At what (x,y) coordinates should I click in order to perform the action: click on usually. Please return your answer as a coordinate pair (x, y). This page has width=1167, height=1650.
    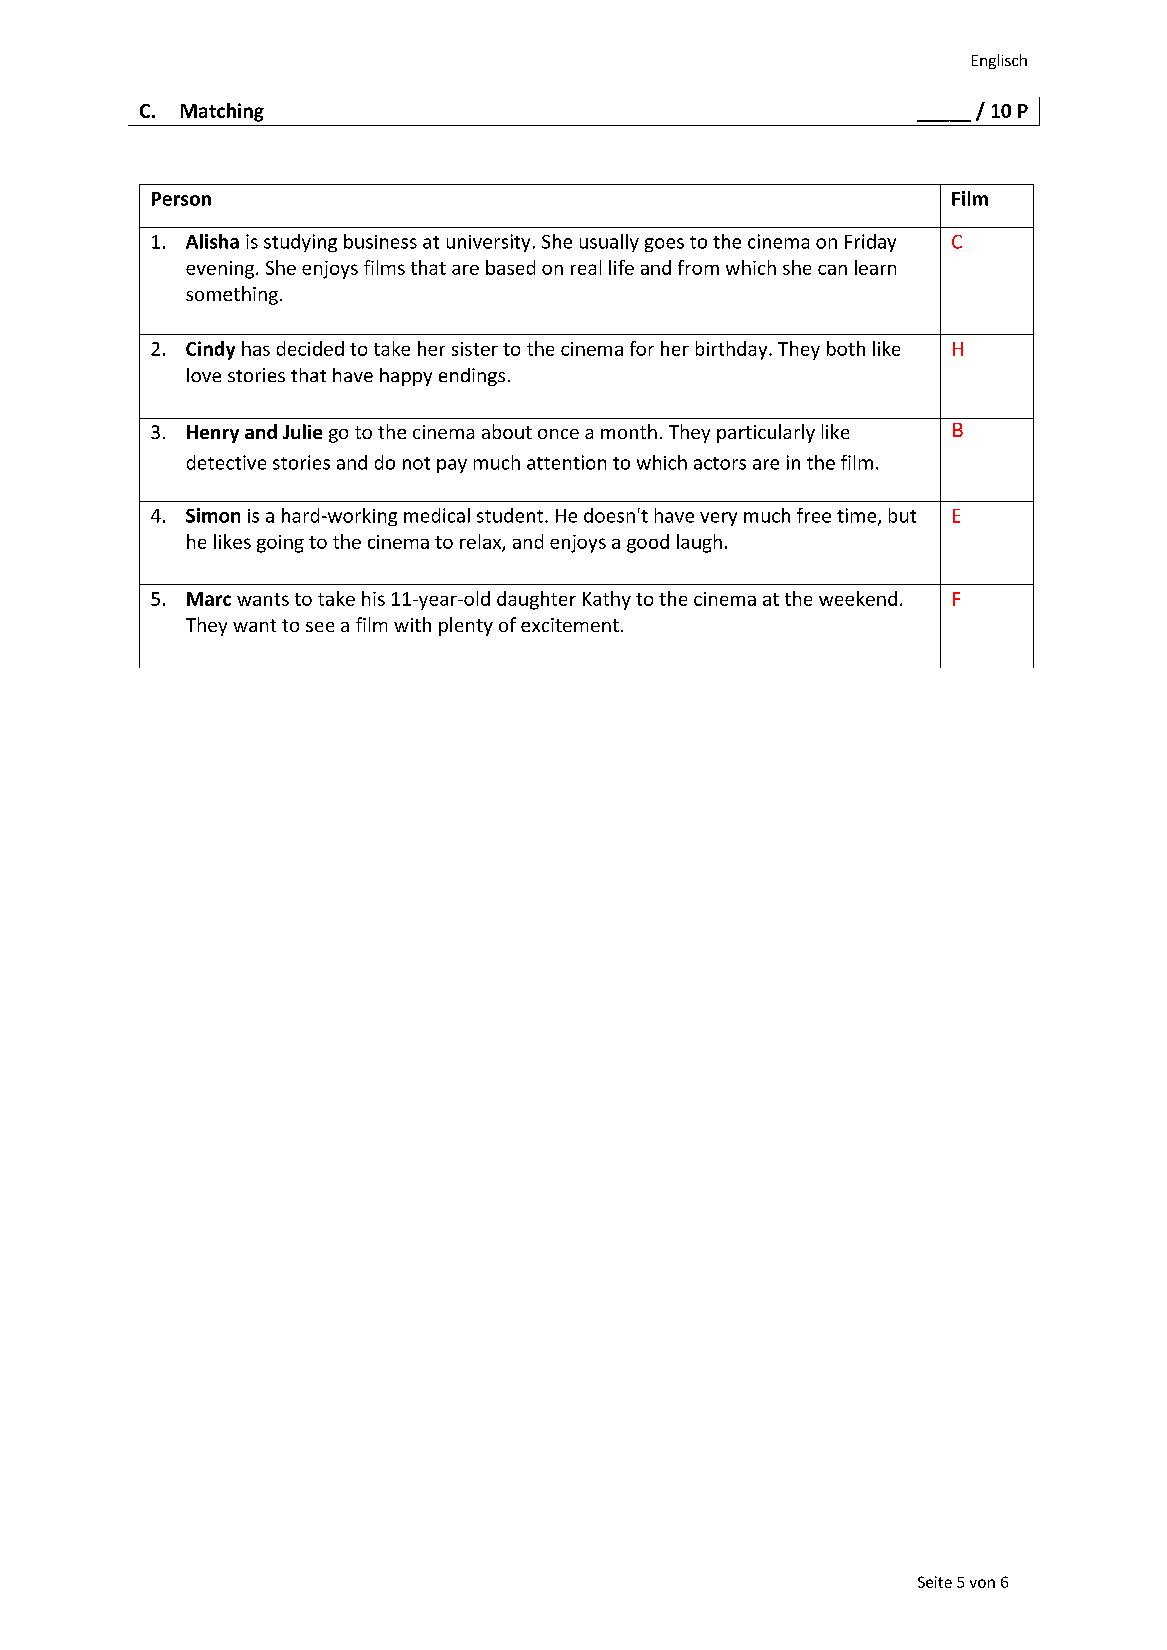
    Looking at the image, I should click on (609, 243).
